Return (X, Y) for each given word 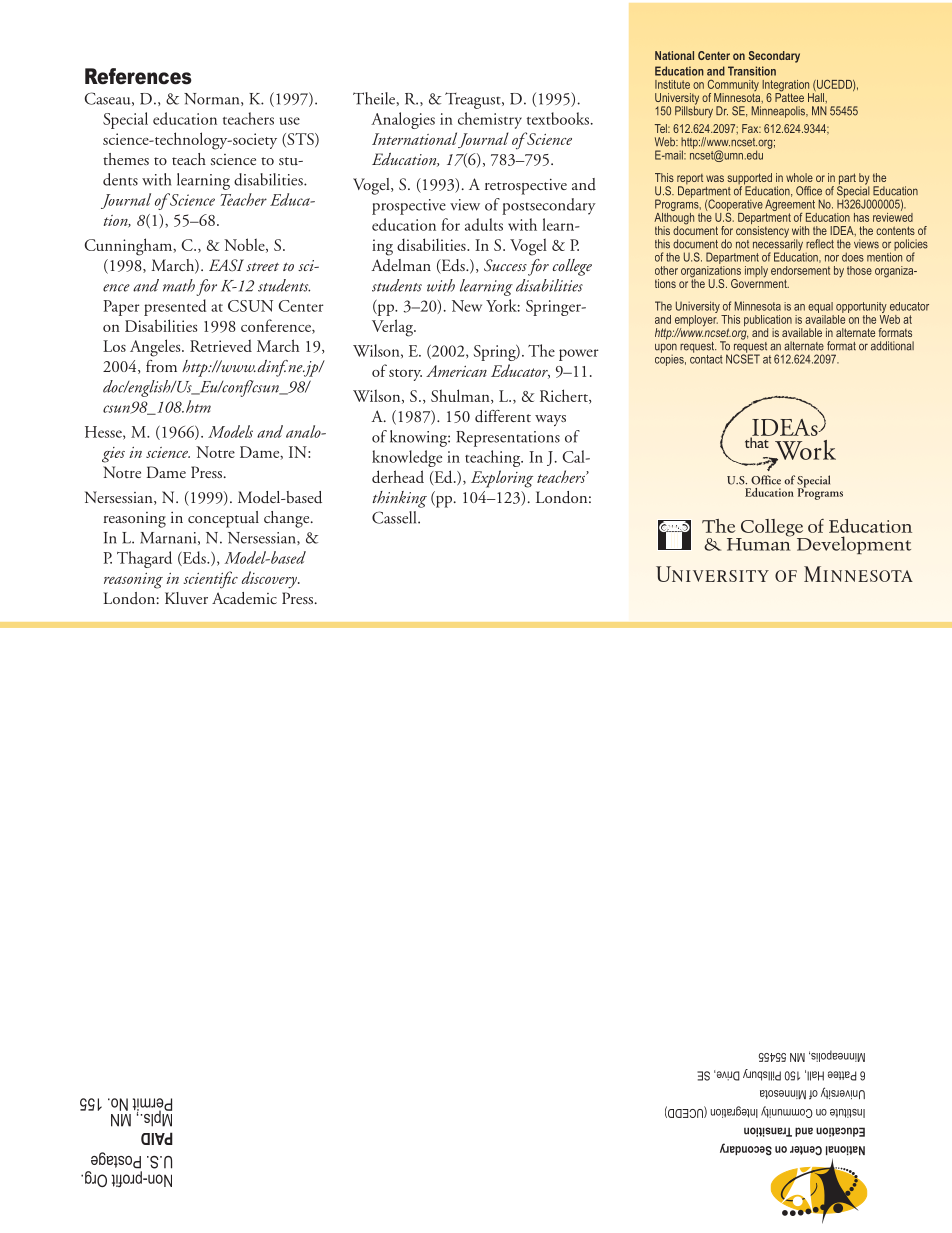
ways (550, 420)
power (579, 355)
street (262, 267)
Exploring (502, 479)
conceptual (223, 519)
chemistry (490, 120)
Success (505, 265)
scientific (211, 580)
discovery (271, 580)
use (290, 121)
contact (706, 358)
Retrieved (221, 345)
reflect (820, 244)
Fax (751, 128)
